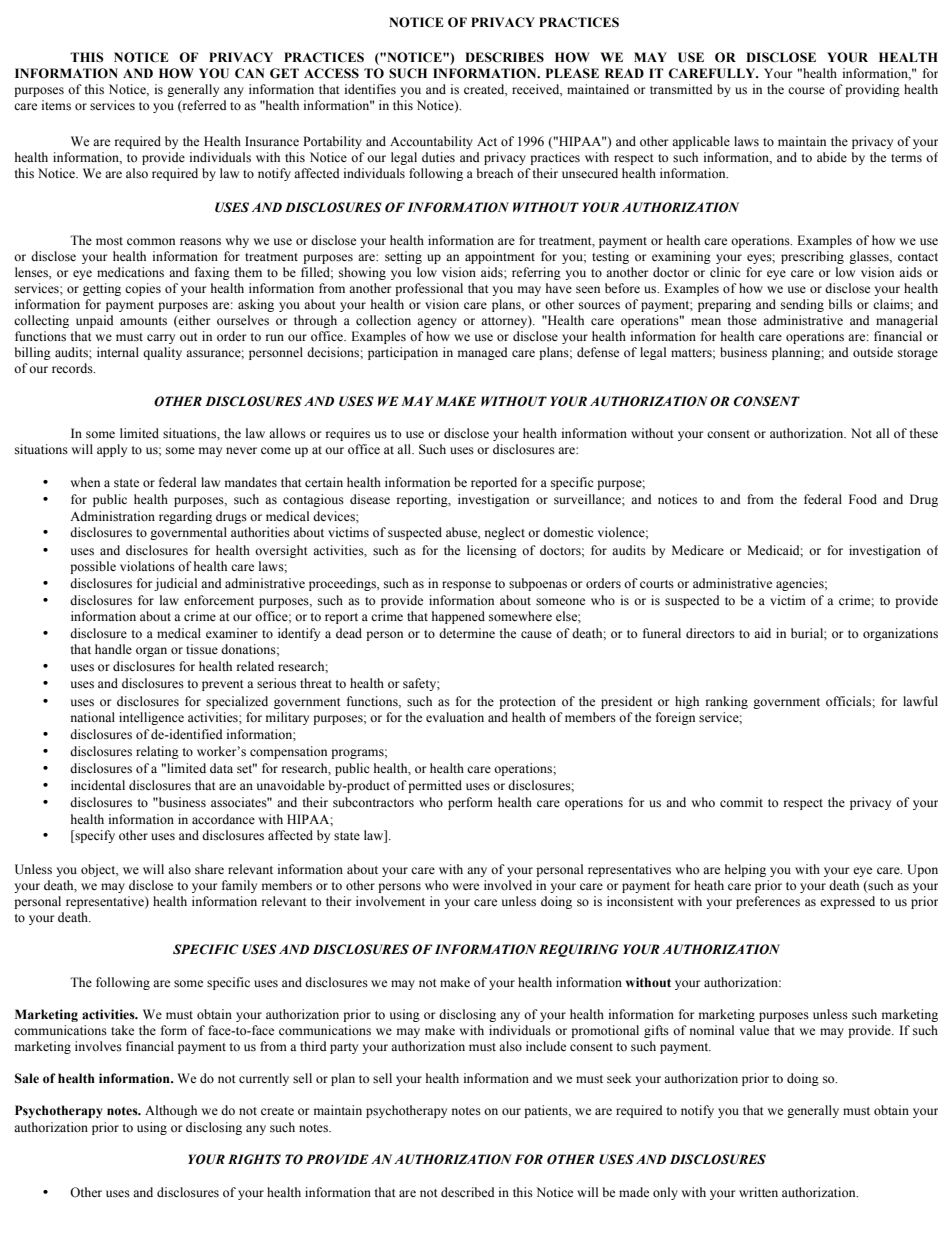  I want to click on items, so click(56, 105).
